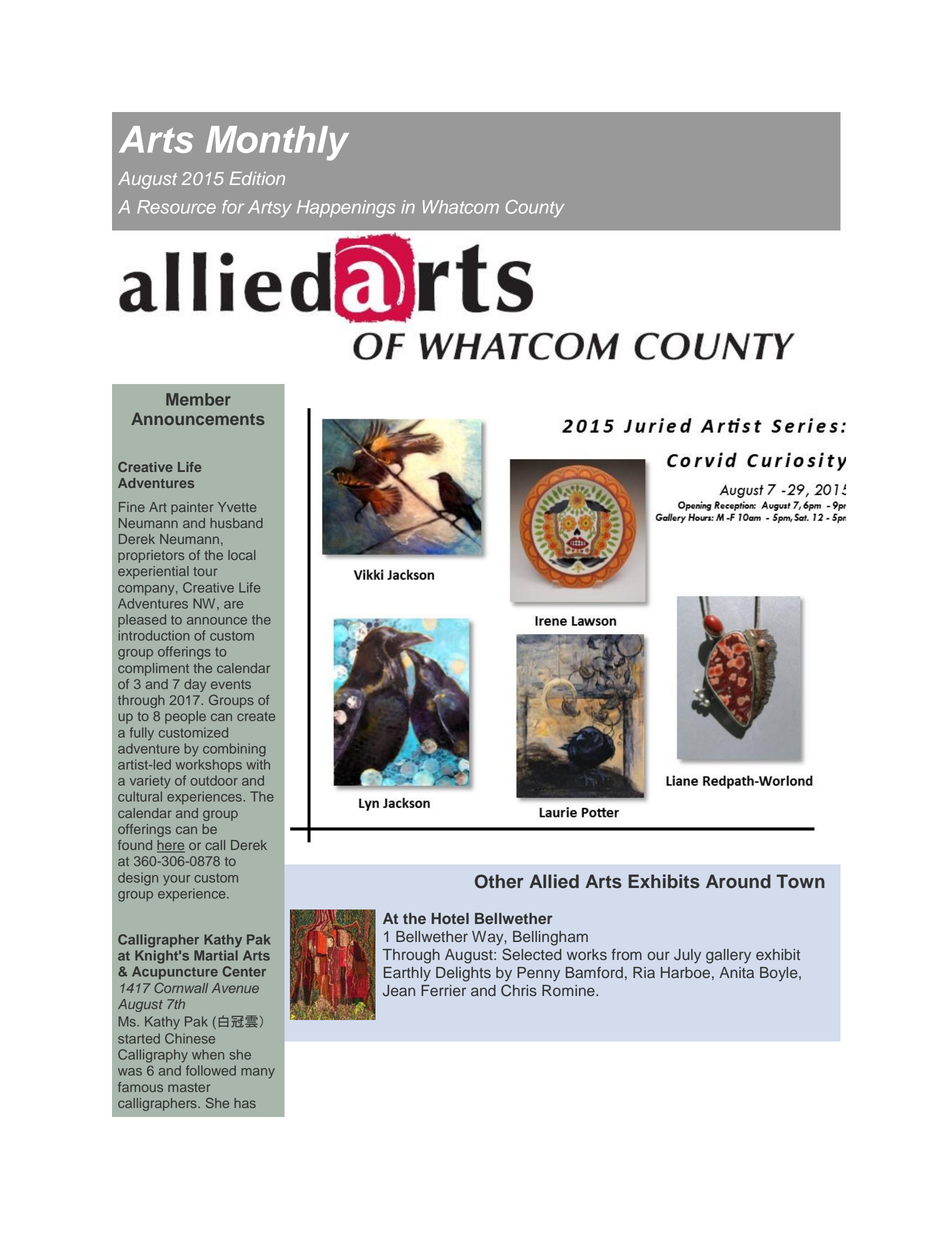  Describe the element at coordinates (236, 523) in the screenshot. I see `husband` at that location.
